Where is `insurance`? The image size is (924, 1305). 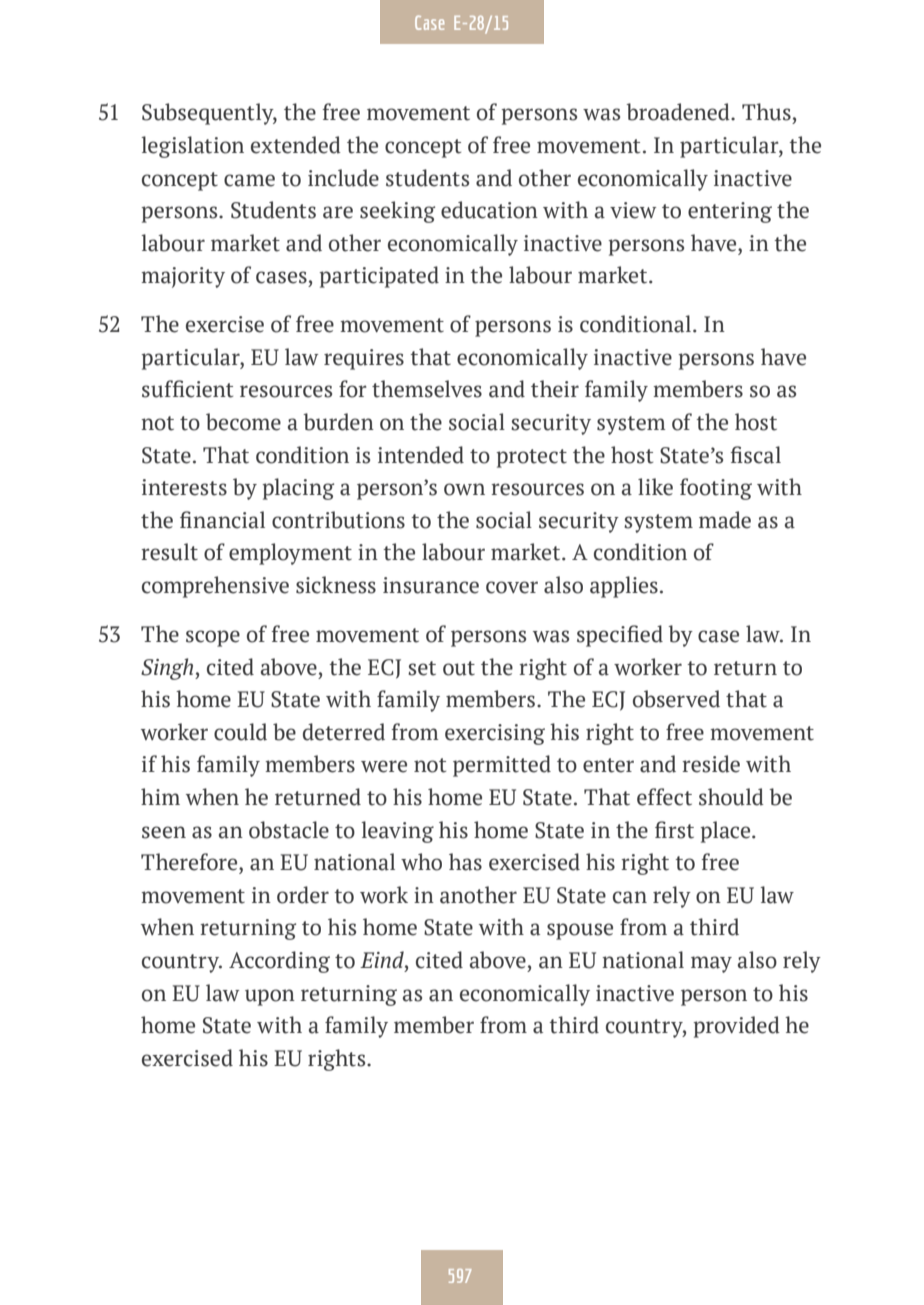 insurance is located at coordinates (431, 585).
